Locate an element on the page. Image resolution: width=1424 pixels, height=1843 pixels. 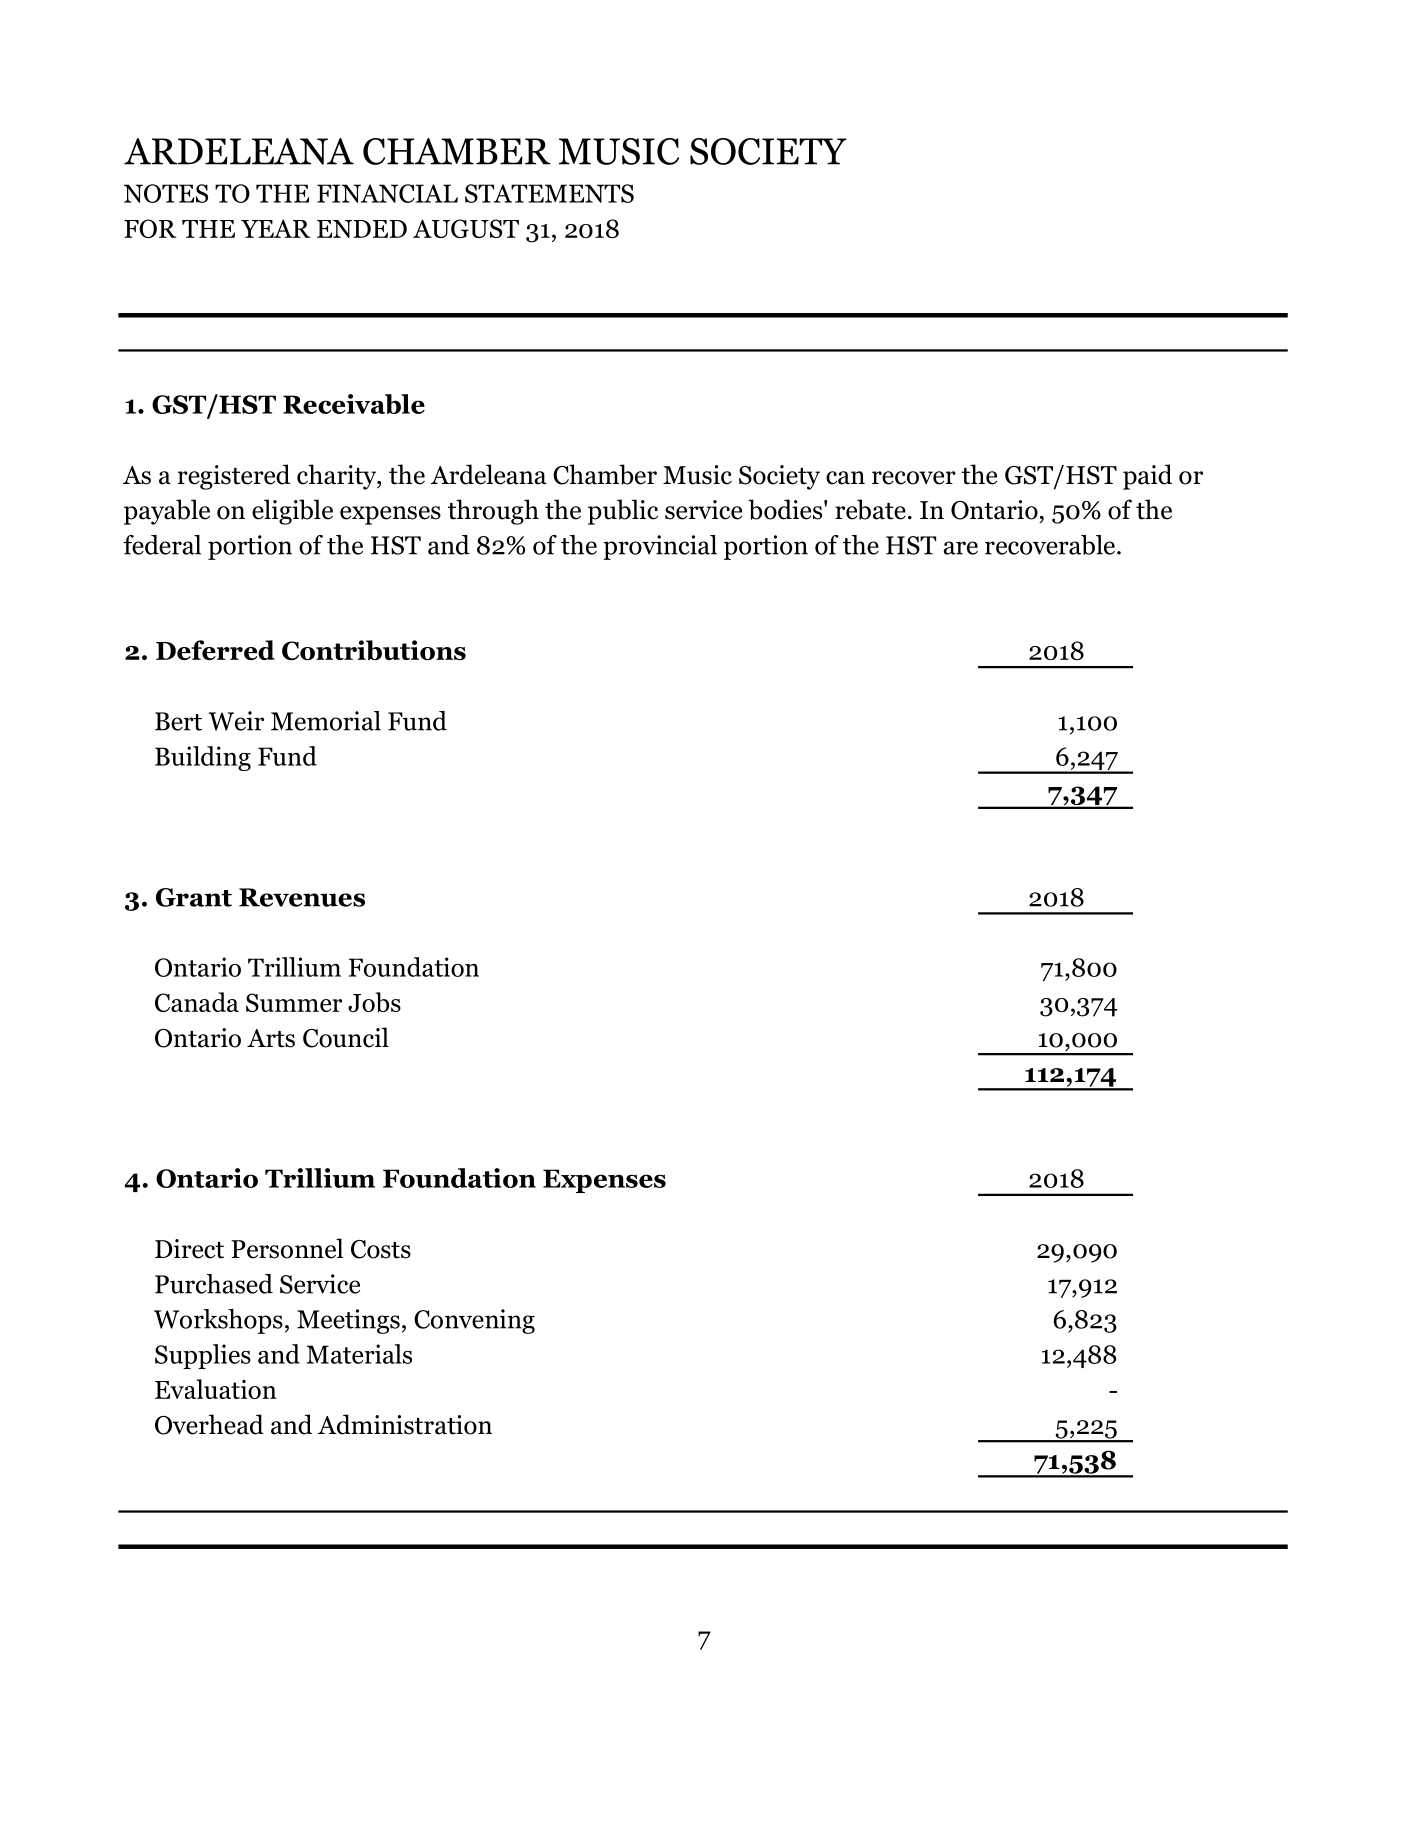
YEAR is located at coordinates (276, 228).
